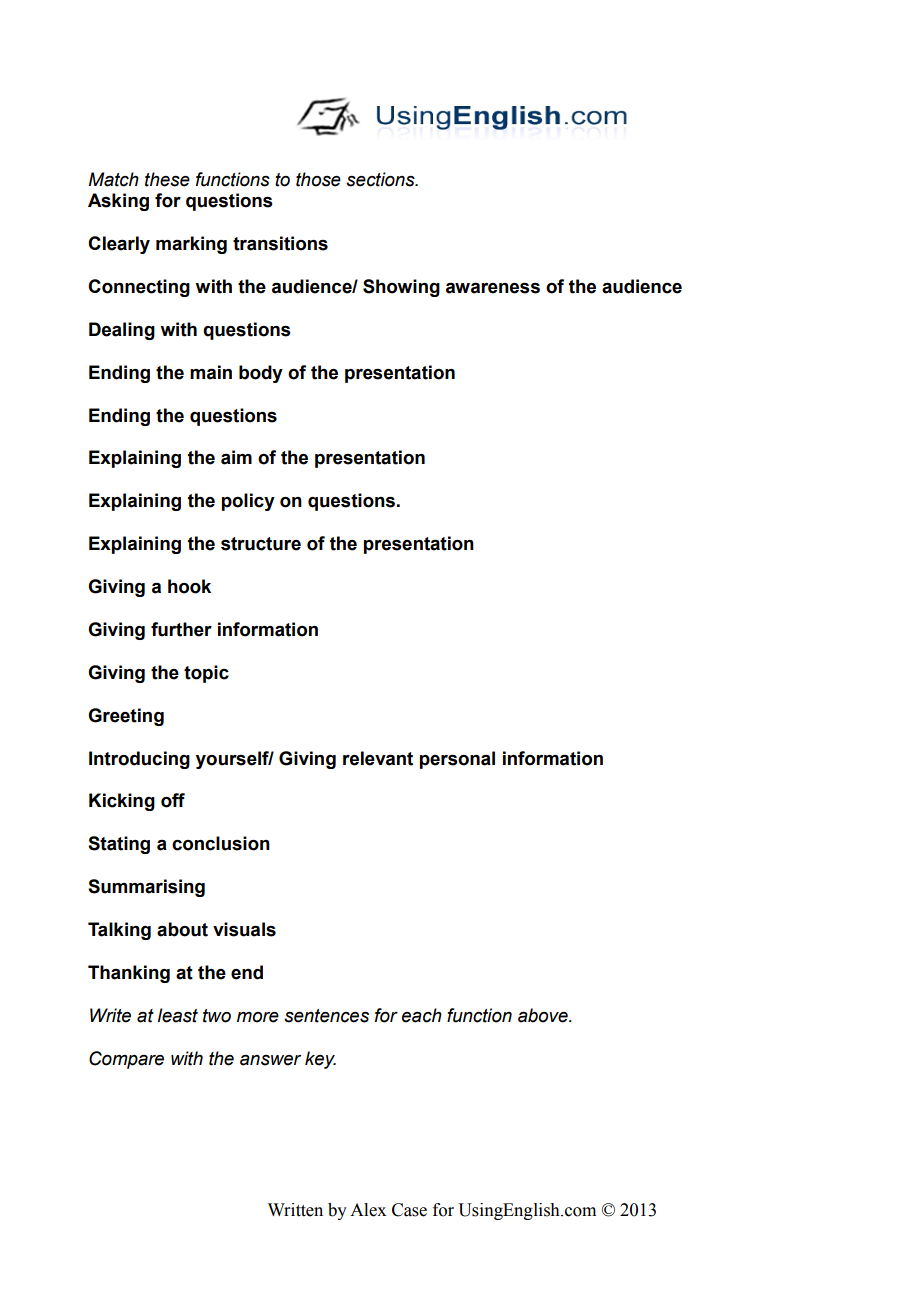 The height and width of the image is (1308, 924). What do you see at coordinates (126, 717) in the image?
I see `Greeting` at bounding box center [126, 717].
